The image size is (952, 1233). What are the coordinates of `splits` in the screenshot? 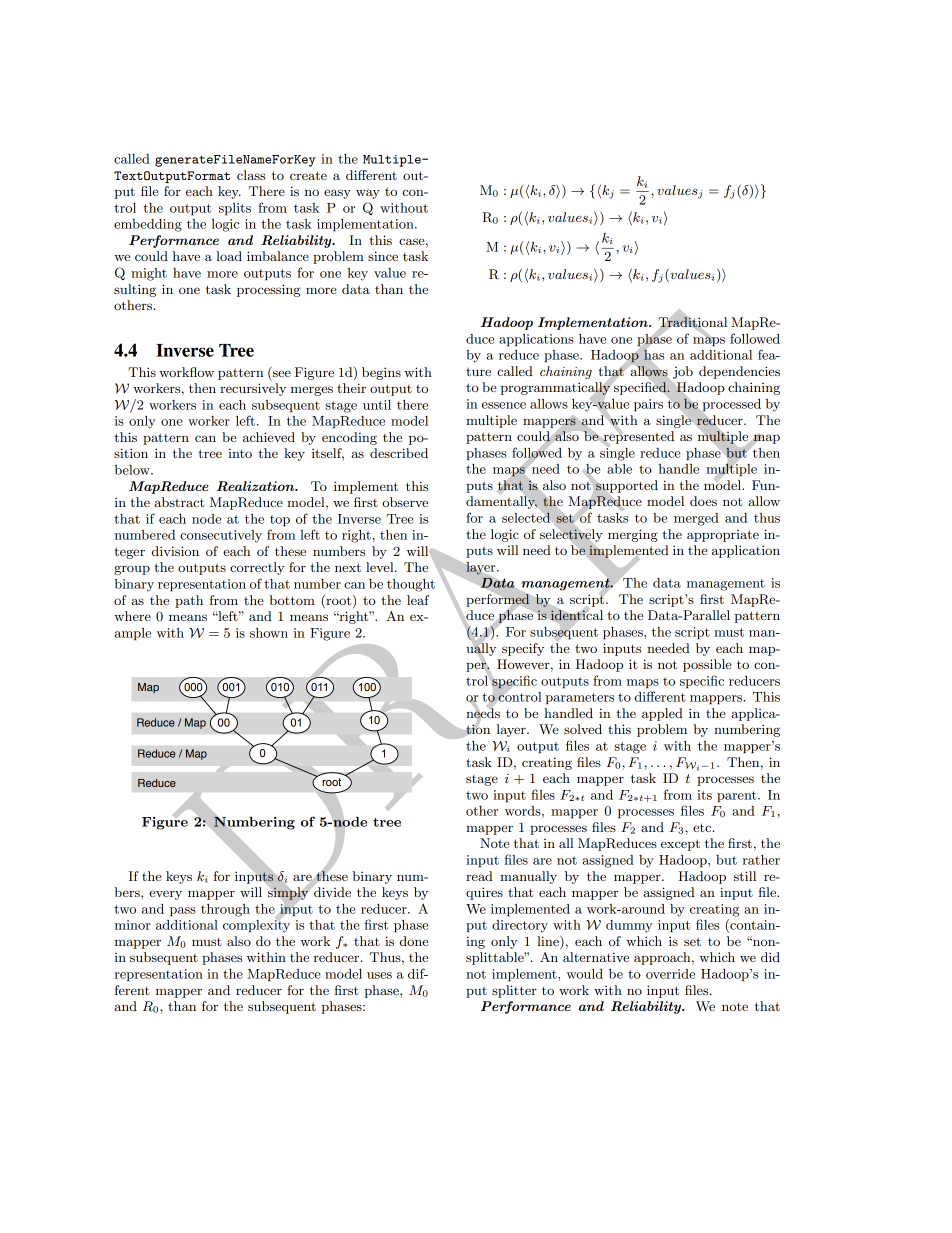 It's located at (235, 209).
